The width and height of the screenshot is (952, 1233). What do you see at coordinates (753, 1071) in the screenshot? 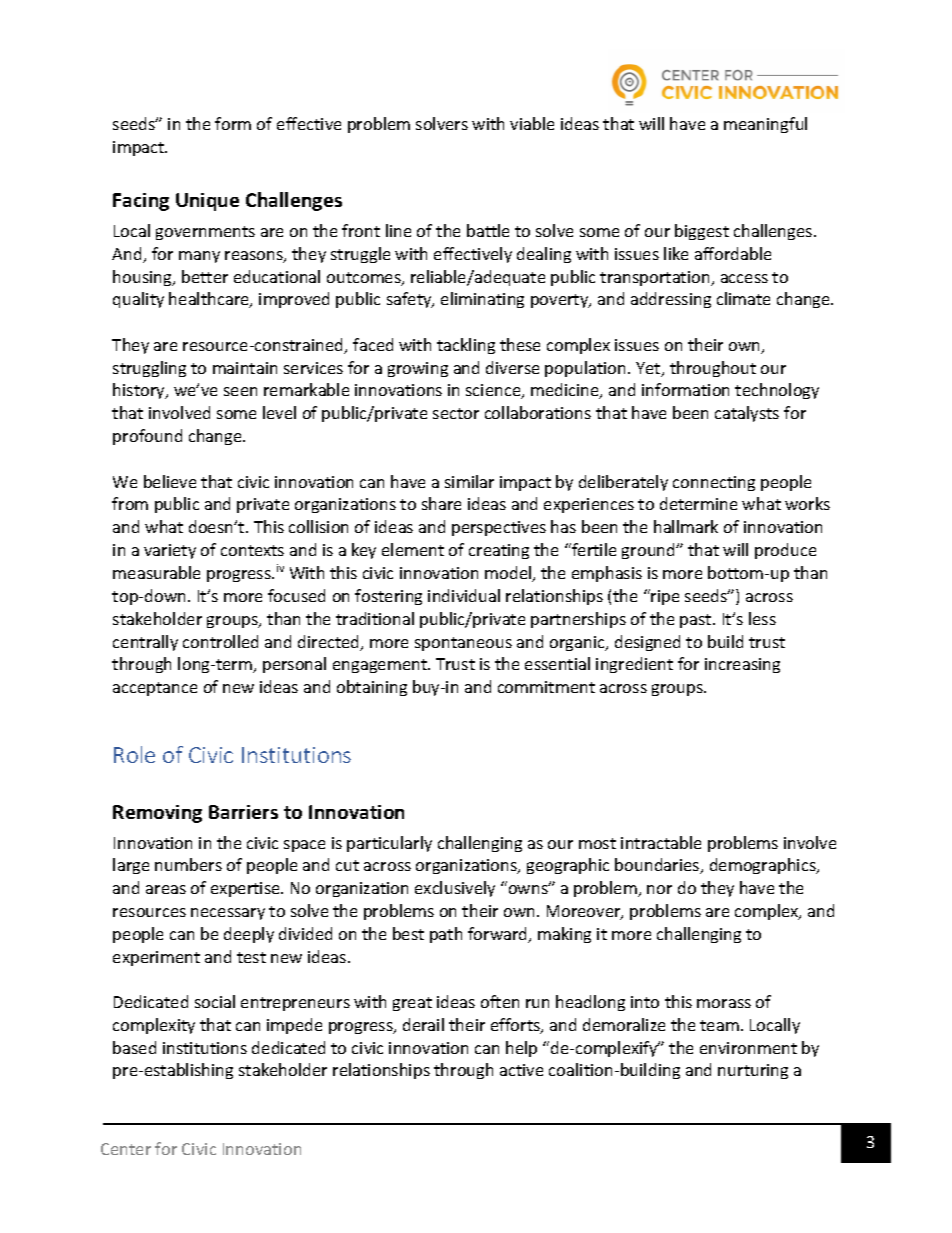
I see `nurturing` at bounding box center [753, 1071].
